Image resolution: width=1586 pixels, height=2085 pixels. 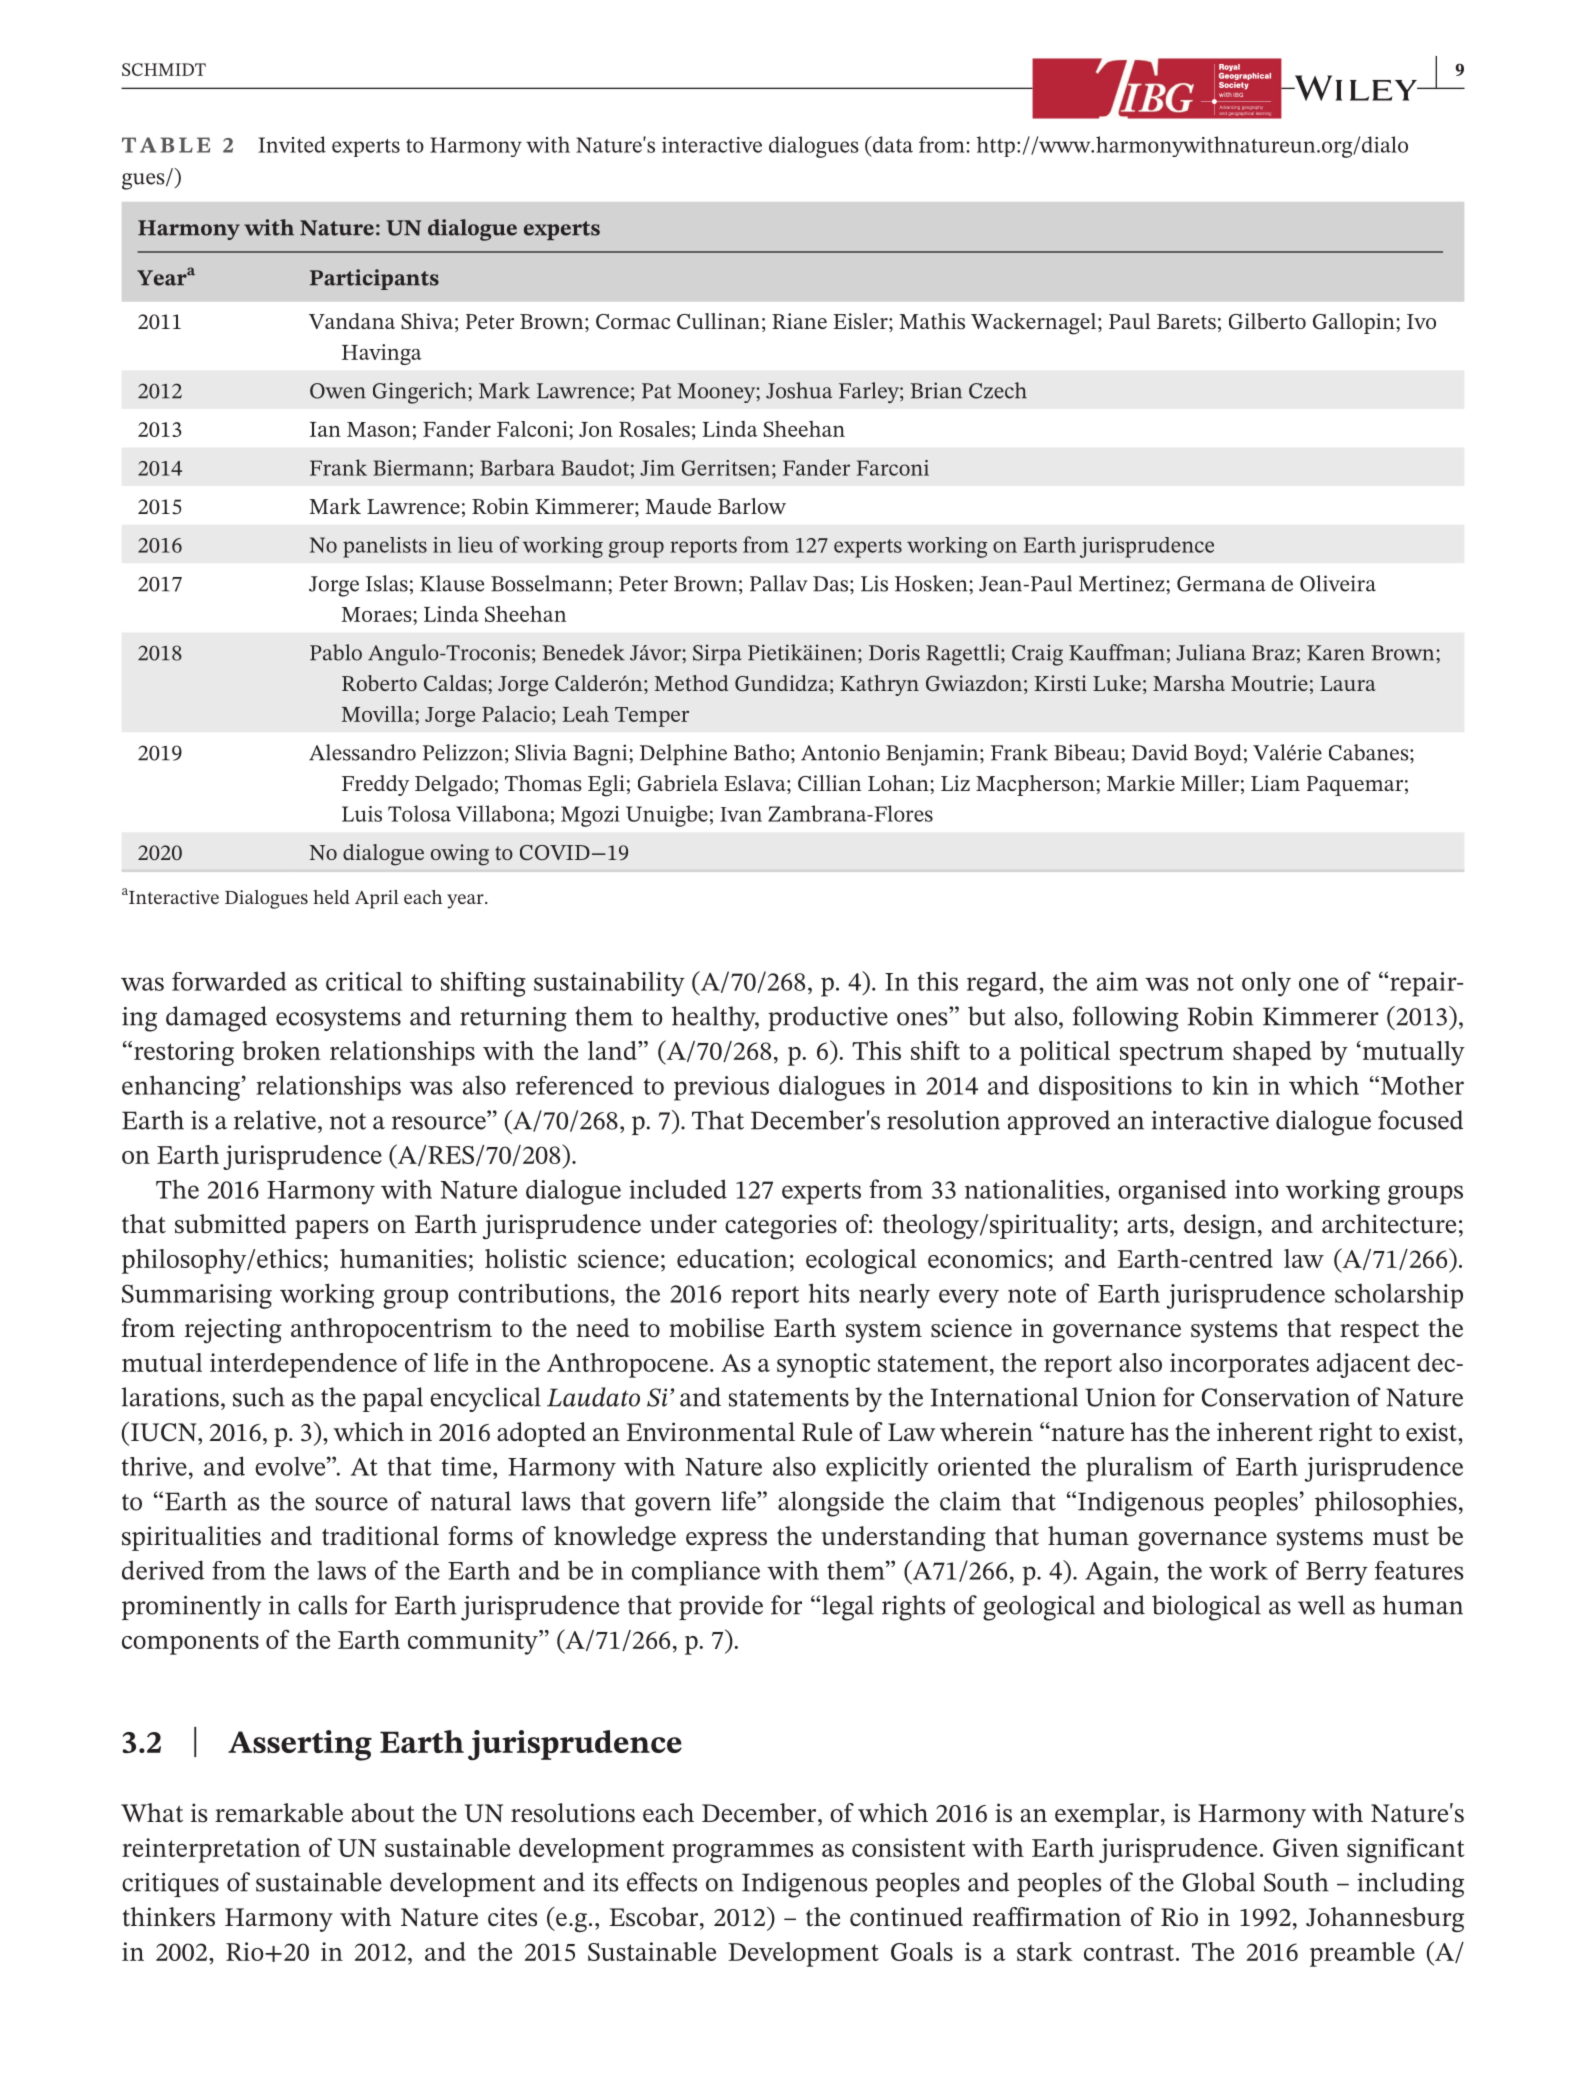 What do you see at coordinates (891, 144) in the document?
I see `data` at bounding box center [891, 144].
